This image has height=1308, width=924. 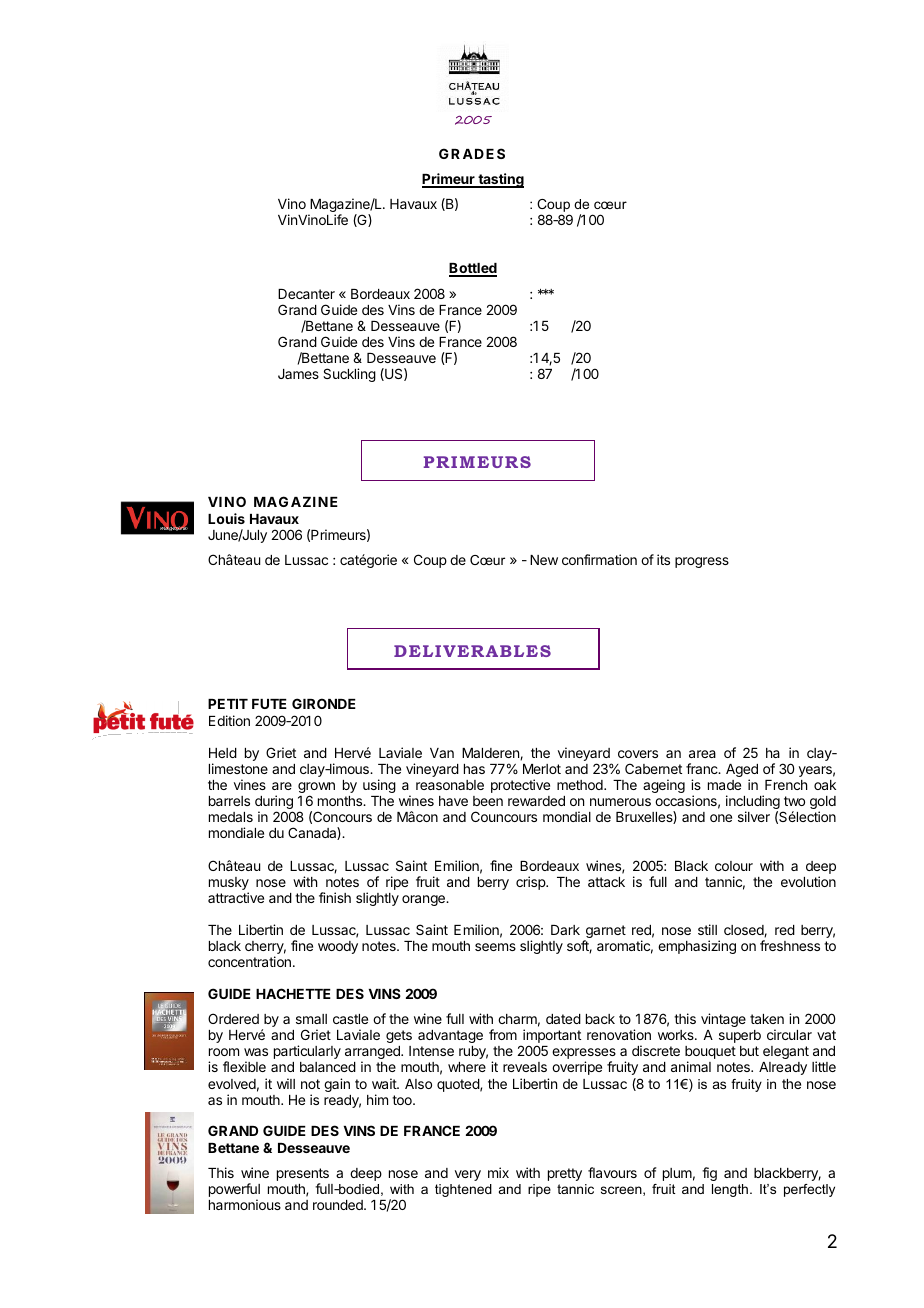 I want to click on Aged, so click(x=742, y=772).
